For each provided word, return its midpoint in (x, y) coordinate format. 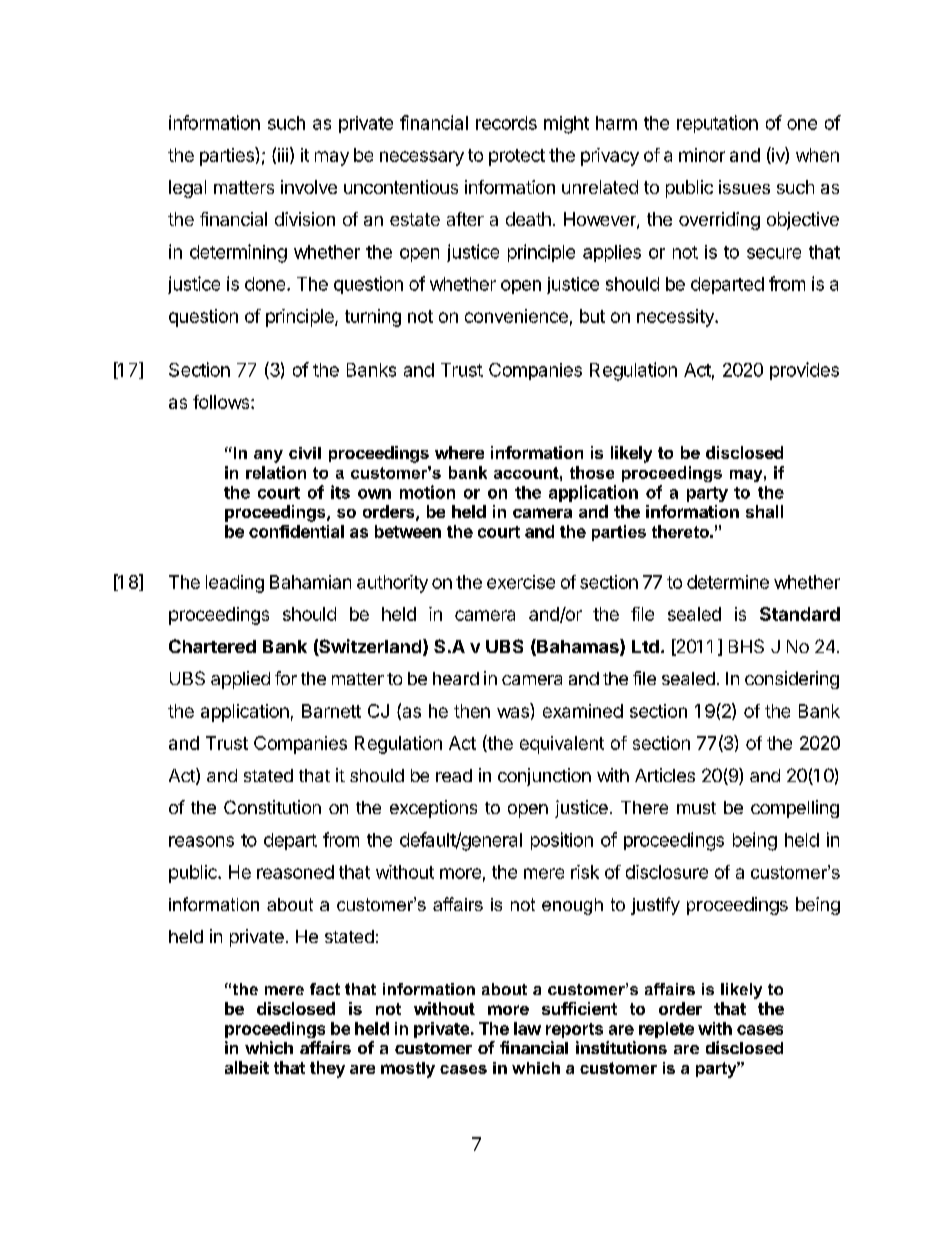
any (268, 456)
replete (666, 1030)
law (527, 1028)
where (459, 452)
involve (309, 187)
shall (764, 511)
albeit (247, 1067)
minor (702, 155)
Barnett (331, 711)
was (513, 712)
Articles (665, 775)
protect (517, 157)
